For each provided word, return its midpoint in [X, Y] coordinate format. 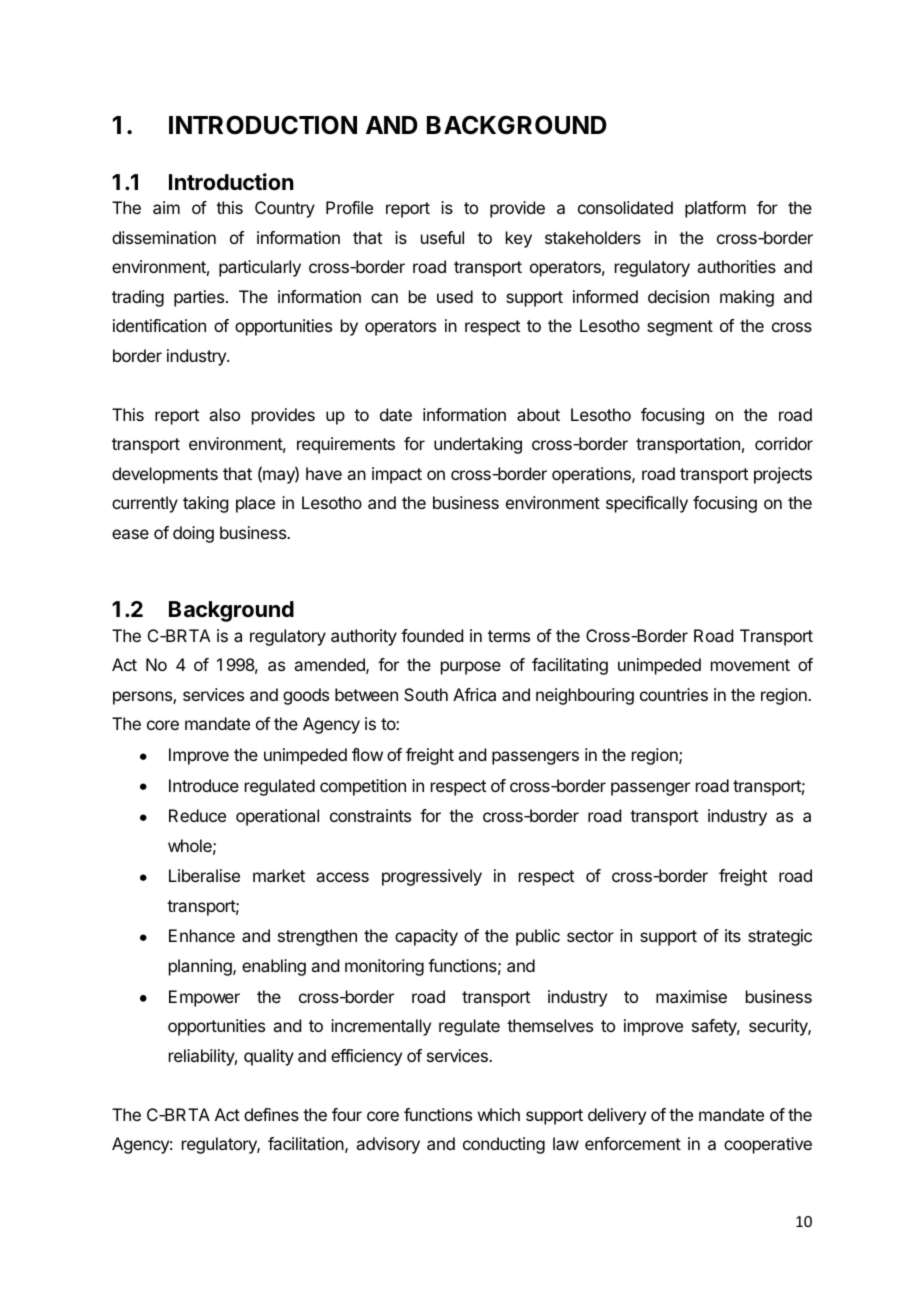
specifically [647, 504]
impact [397, 475]
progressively [432, 877]
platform [715, 209]
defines [271, 1114]
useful [442, 237]
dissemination [164, 237]
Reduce [197, 815]
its [733, 935]
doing [193, 534]
